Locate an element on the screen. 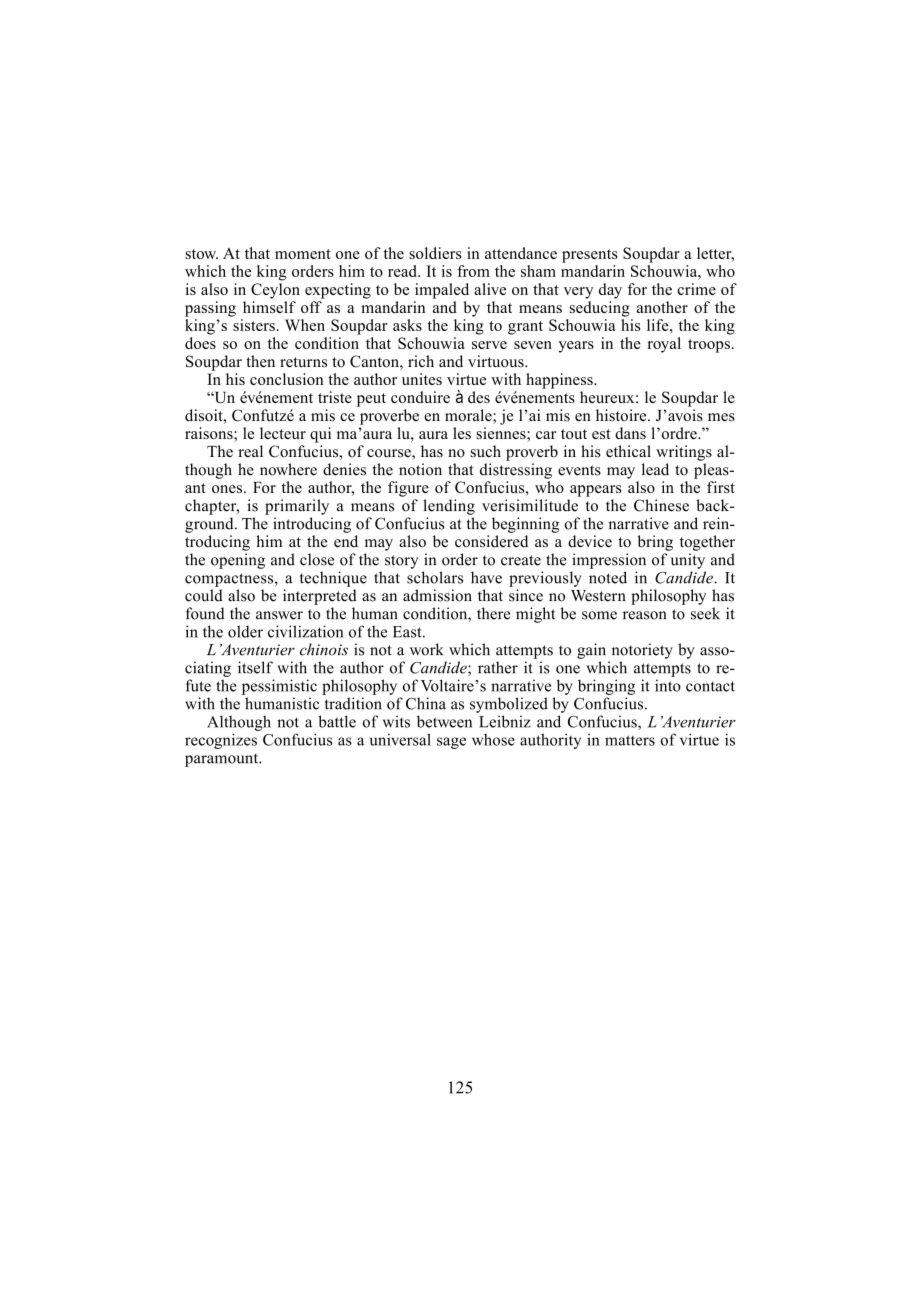 Image resolution: width=924 pixels, height=1308 pixels. lending is located at coordinates (449, 507).
